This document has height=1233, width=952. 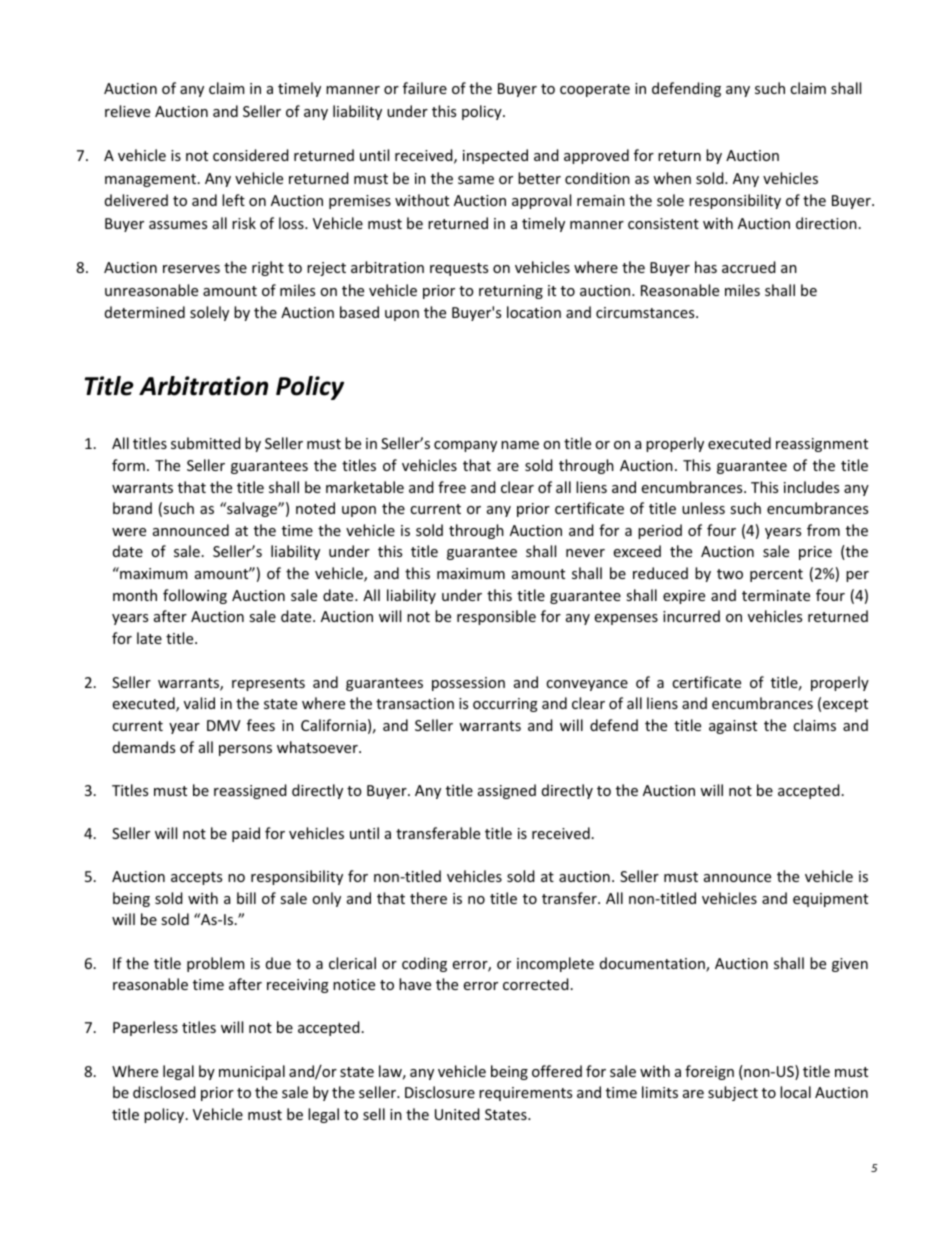 What do you see at coordinates (251, 155) in the document?
I see `considered` at bounding box center [251, 155].
